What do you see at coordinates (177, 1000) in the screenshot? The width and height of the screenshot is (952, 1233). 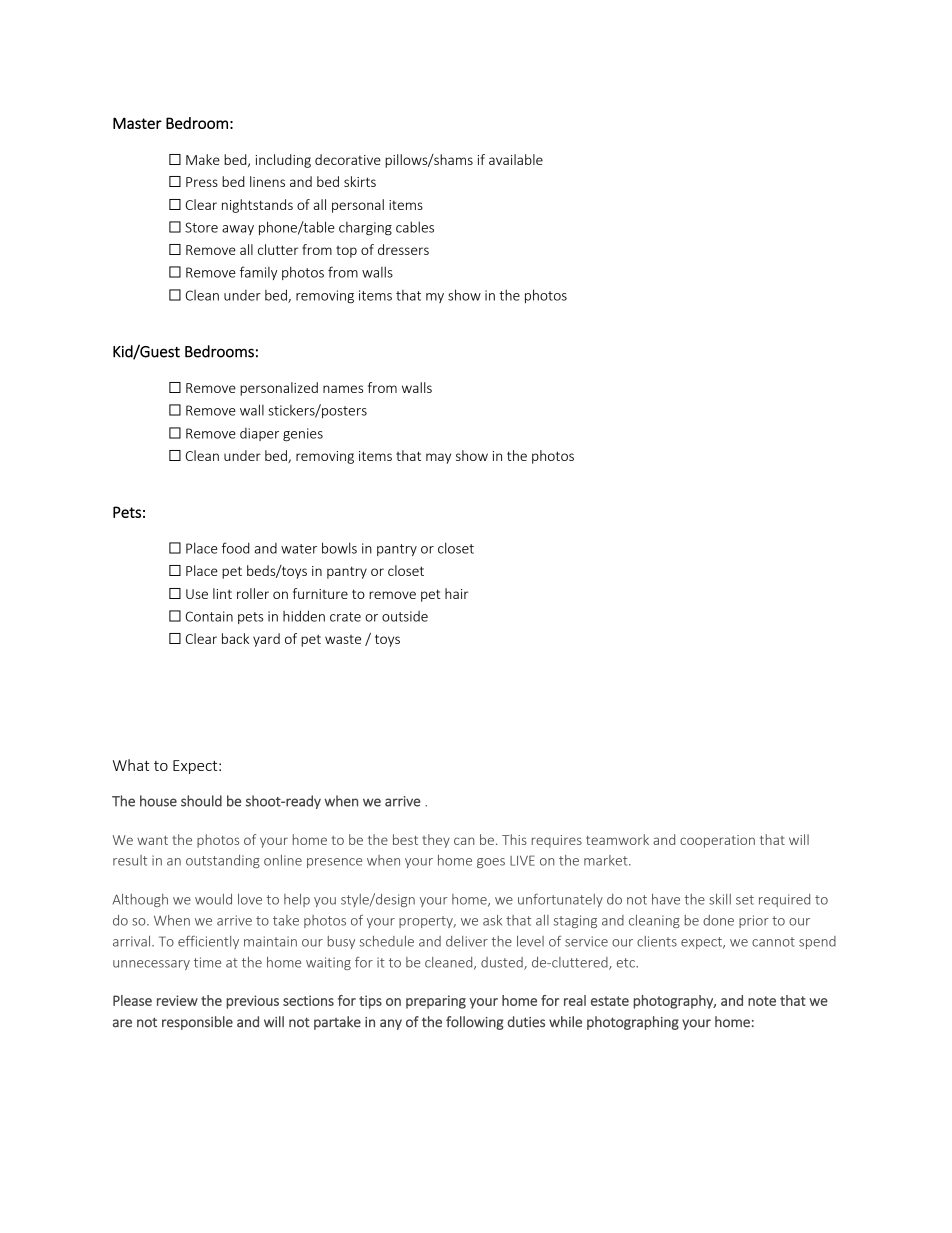 I see `review` at bounding box center [177, 1000].
